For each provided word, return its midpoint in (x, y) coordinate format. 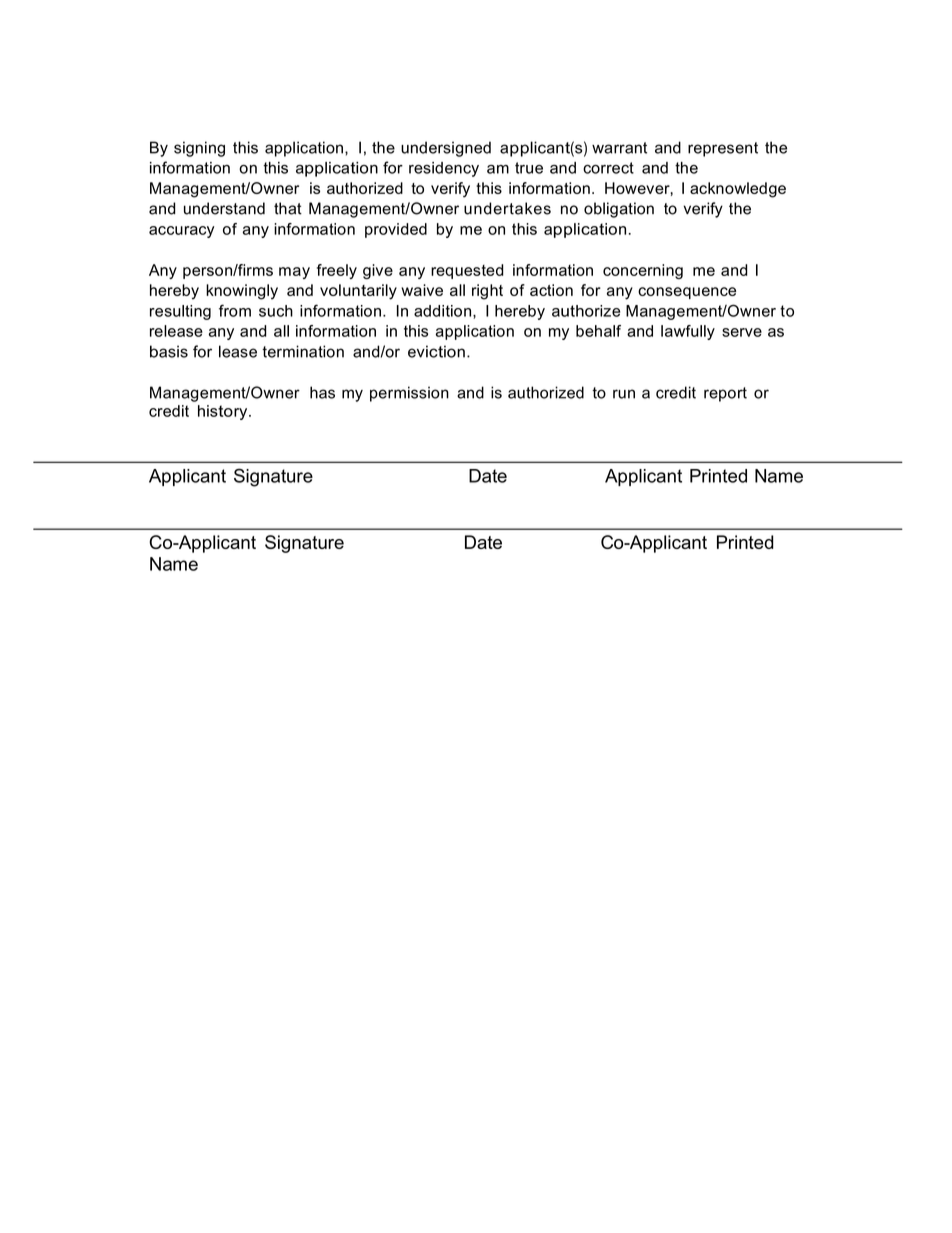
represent (723, 149)
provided (396, 230)
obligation (619, 210)
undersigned (446, 149)
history (224, 412)
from (235, 310)
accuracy (181, 232)
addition (442, 311)
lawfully (688, 332)
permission (409, 394)
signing (199, 149)
